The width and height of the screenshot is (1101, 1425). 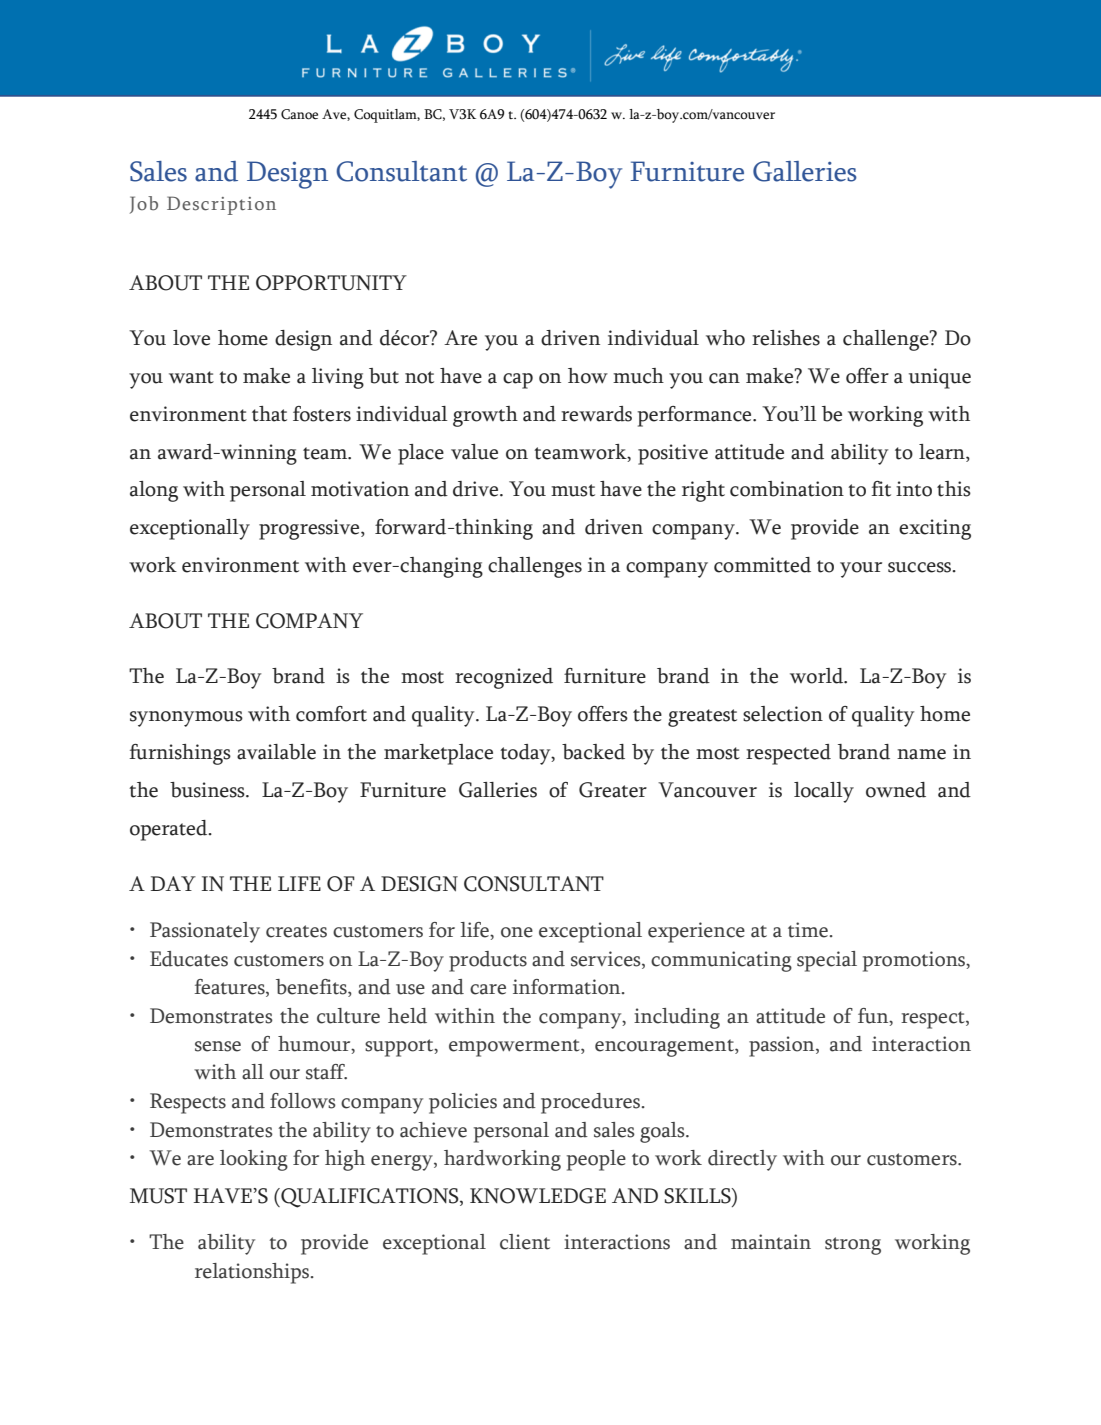 What do you see at coordinates (588, 376) in the screenshot?
I see `how` at bounding box center [588, 376].
